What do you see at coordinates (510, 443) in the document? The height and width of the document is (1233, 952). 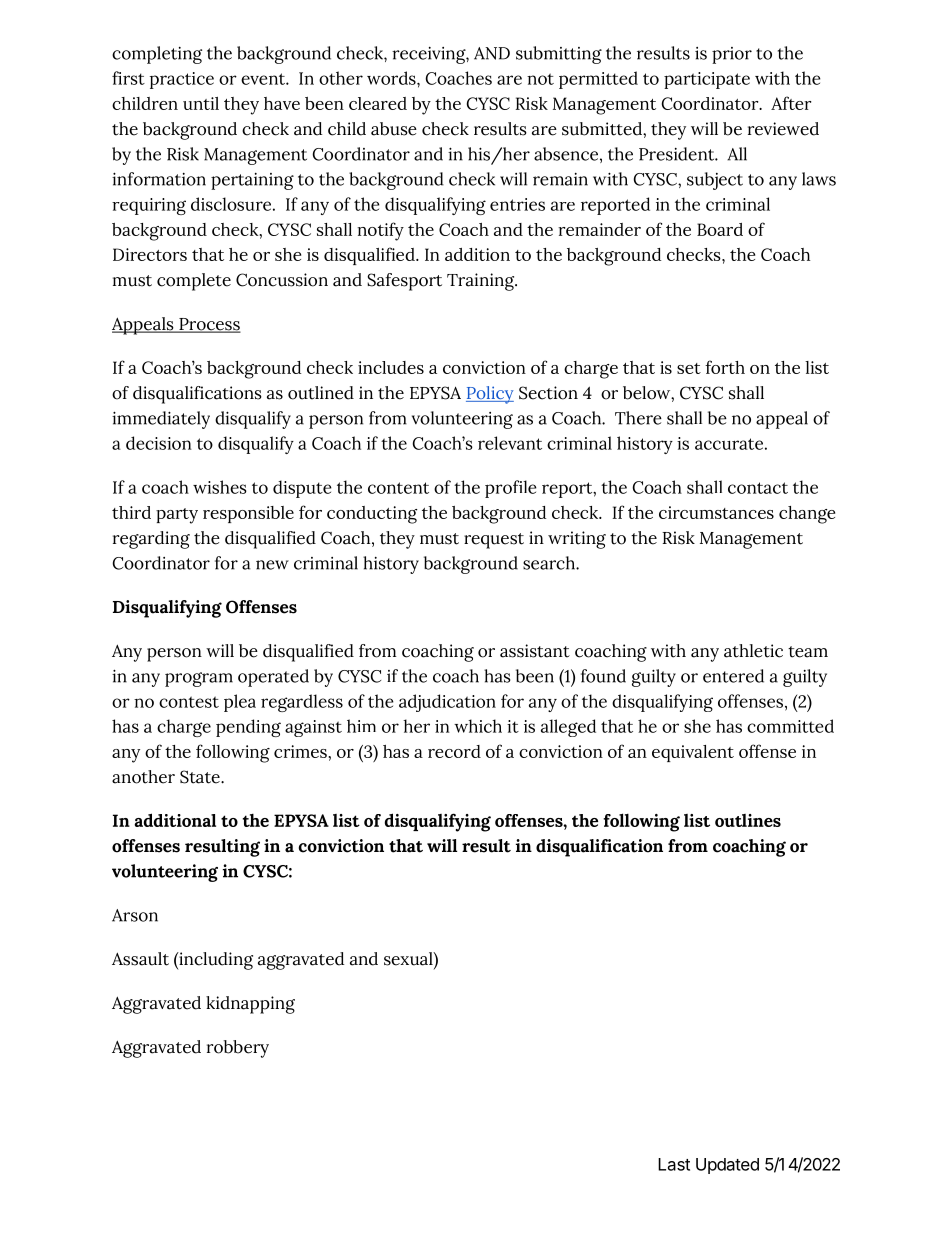 I see `relevant` at bounding box center [510, 443].
